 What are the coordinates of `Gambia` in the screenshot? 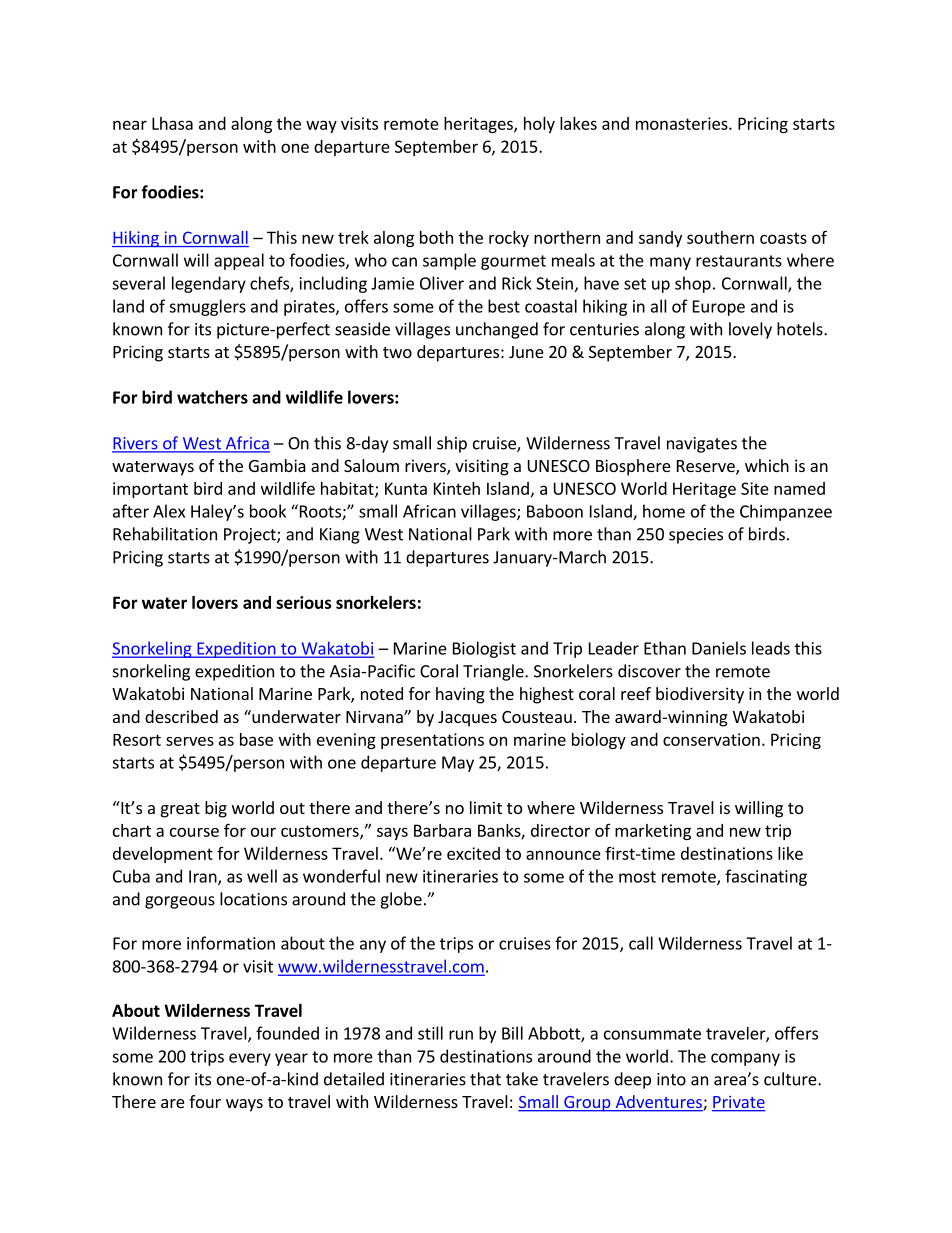 It's located at (277, 465).
